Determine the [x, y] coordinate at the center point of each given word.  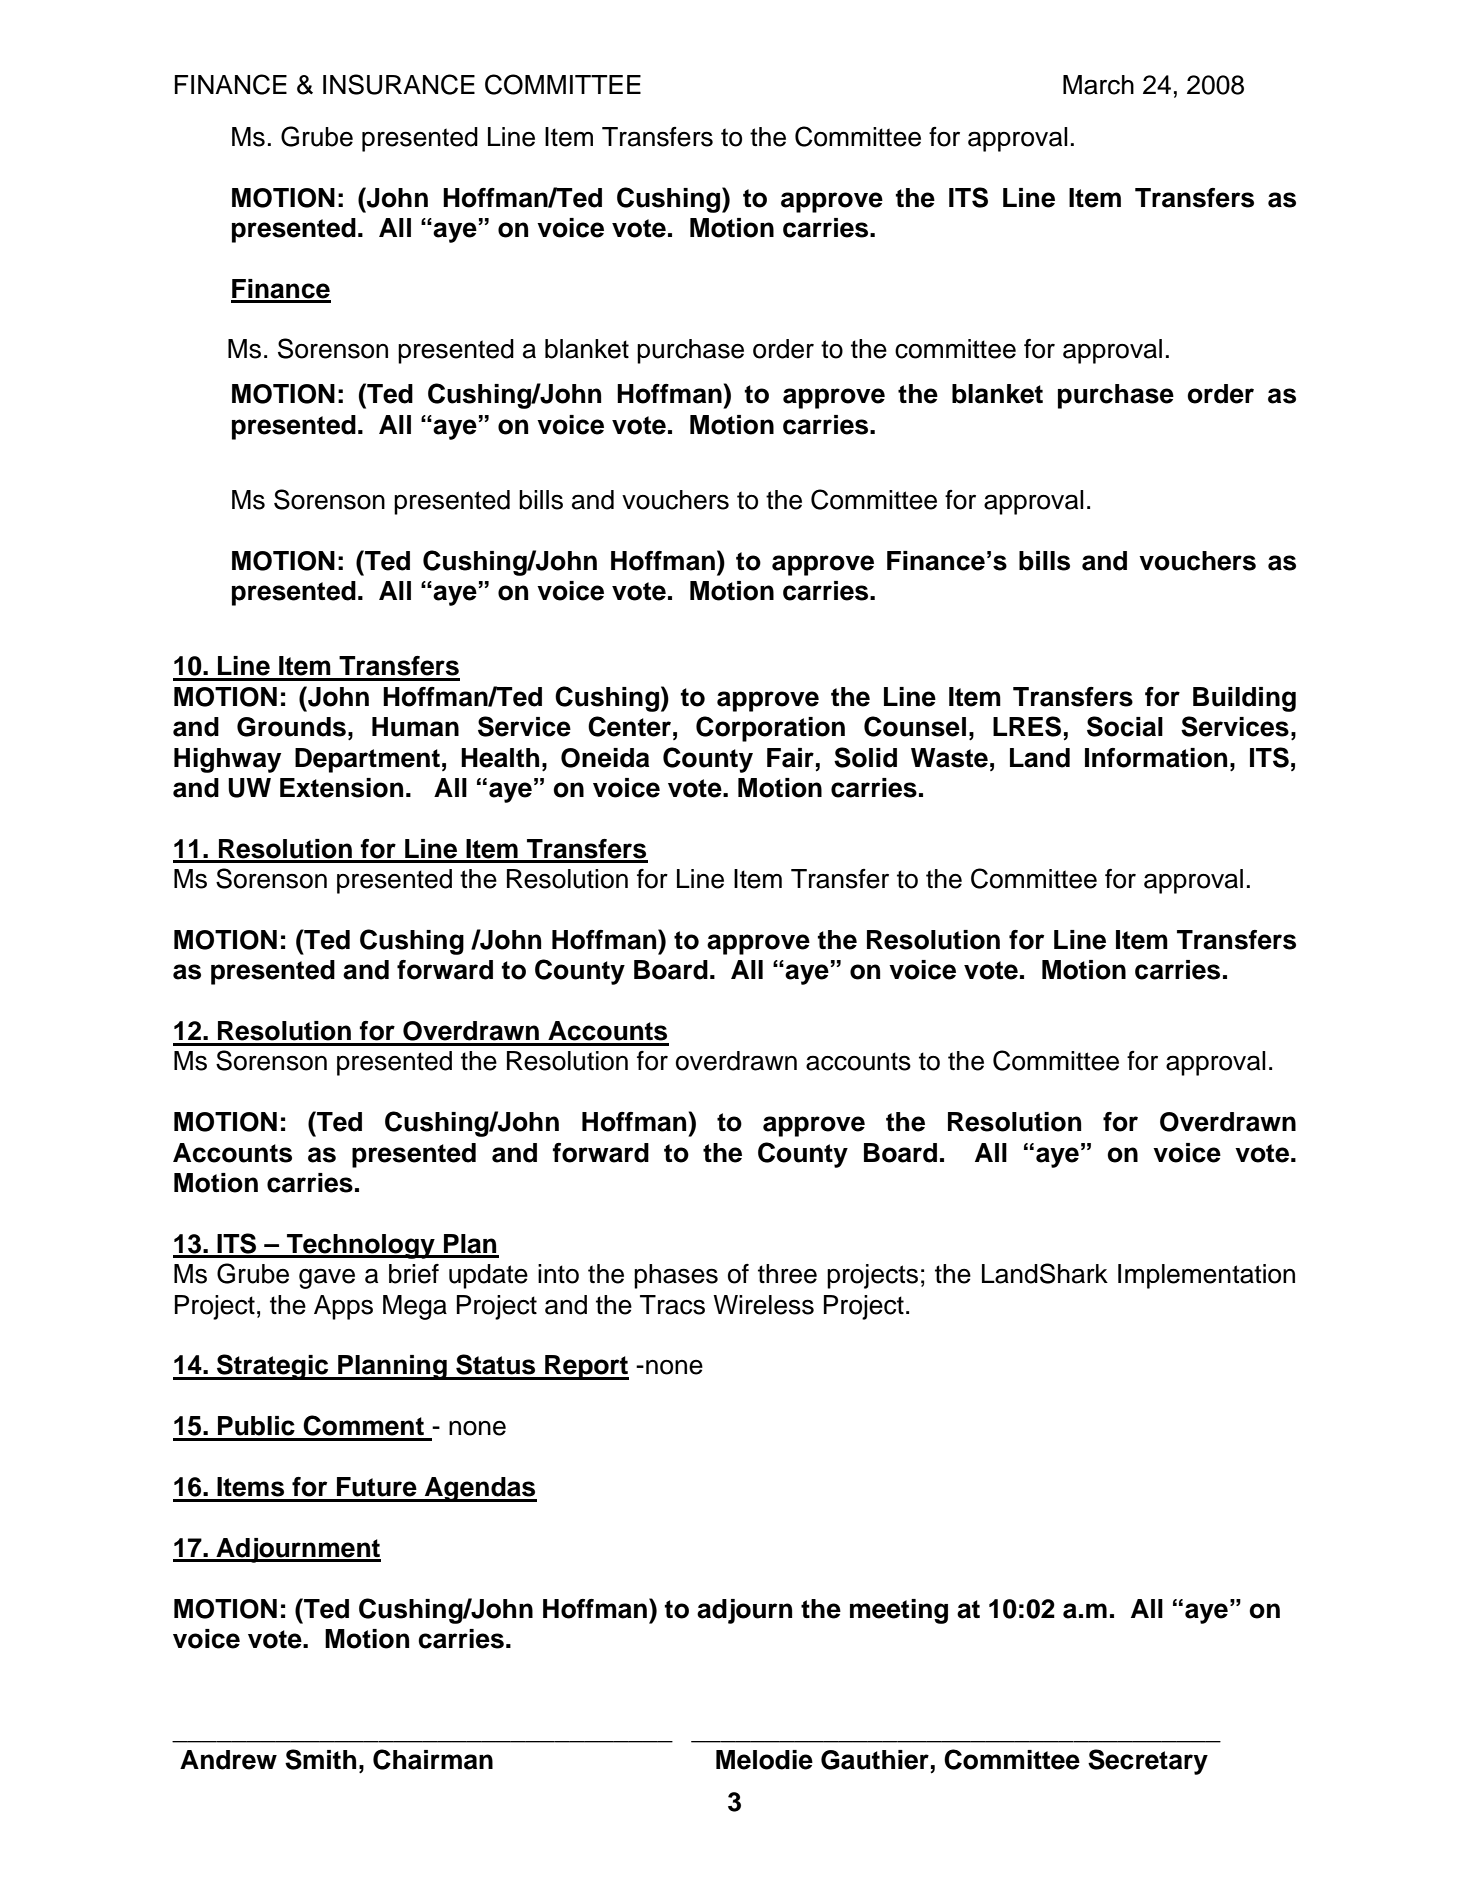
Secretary [1148, 1762]
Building [1244, 699]
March [1098, 85]
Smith [320, 1759]
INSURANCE [399, 84]
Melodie [764, 1760]
